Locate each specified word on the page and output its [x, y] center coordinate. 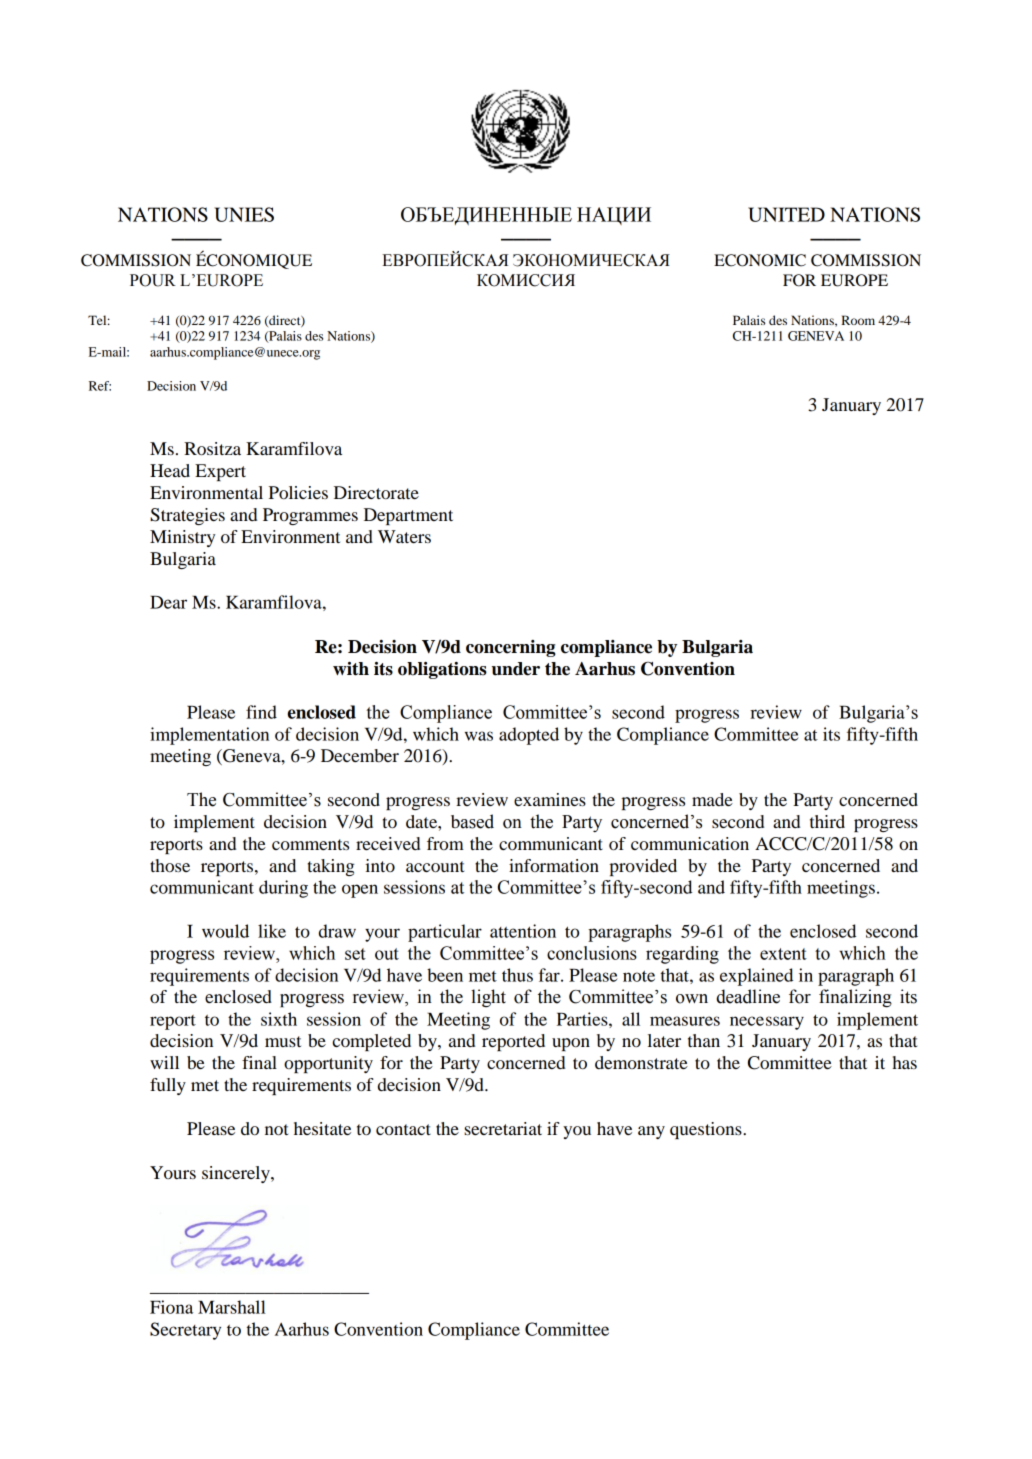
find [261, 712]
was [479, 736]
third [827, 821]
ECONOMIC [760, 260]
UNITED [786, 214]
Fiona [171, 1307]
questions [707, 1130]
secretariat [503, 1128]
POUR [153, 280]
